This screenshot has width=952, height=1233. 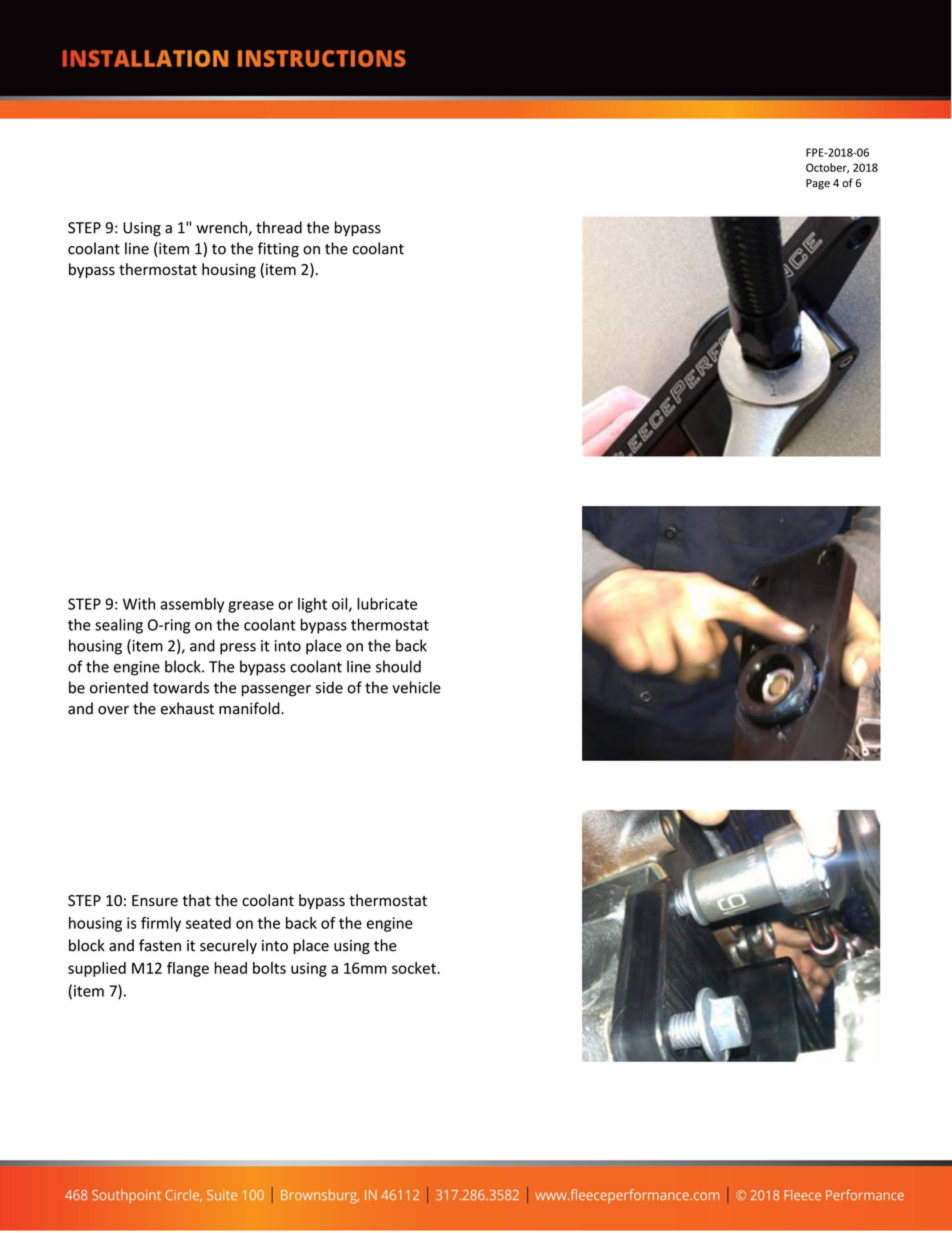 I want to click on fasten, so click(x=160, y=945).
